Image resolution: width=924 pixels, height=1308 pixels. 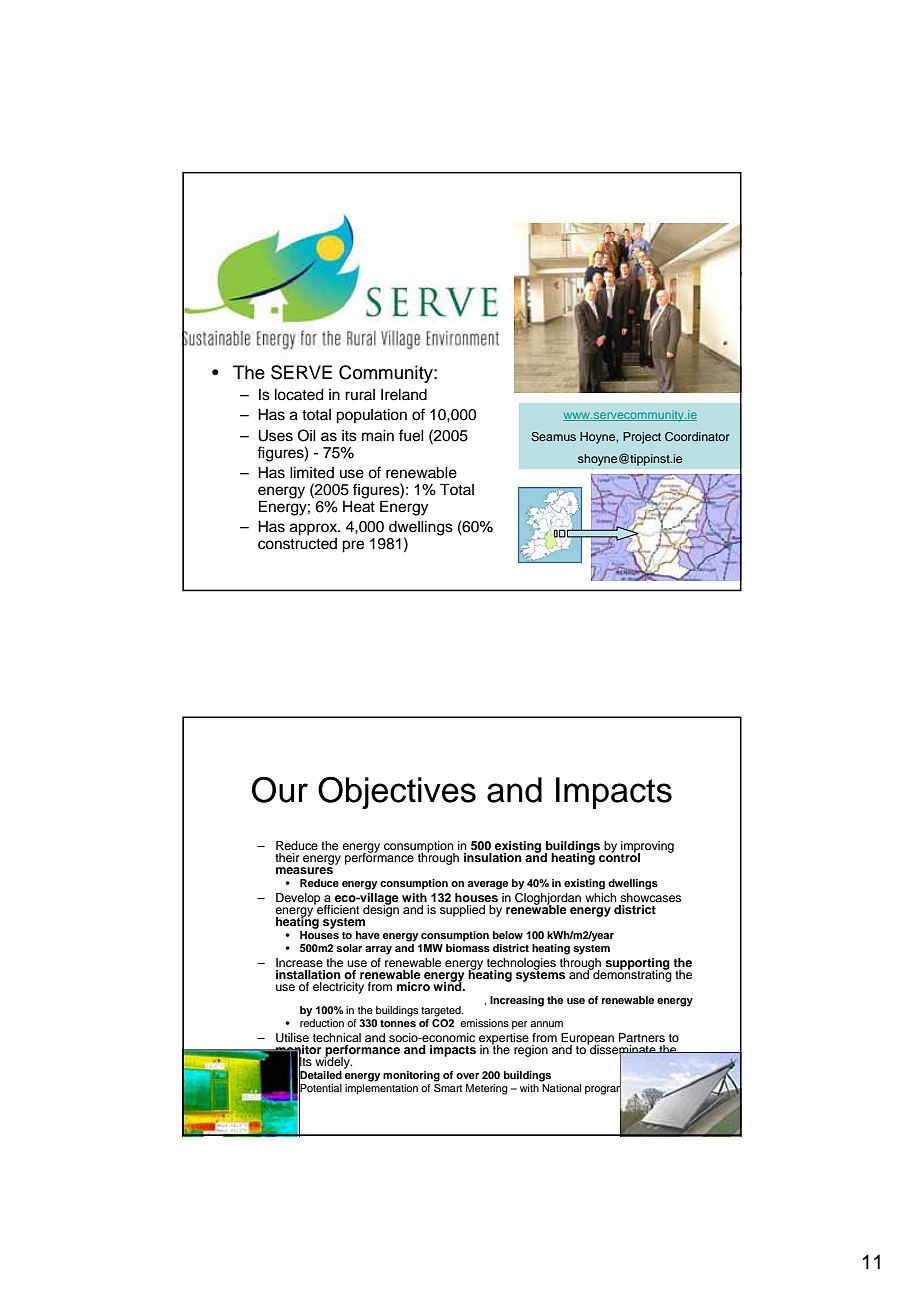 I want to click on insulation, so click(x=493, y=857).
